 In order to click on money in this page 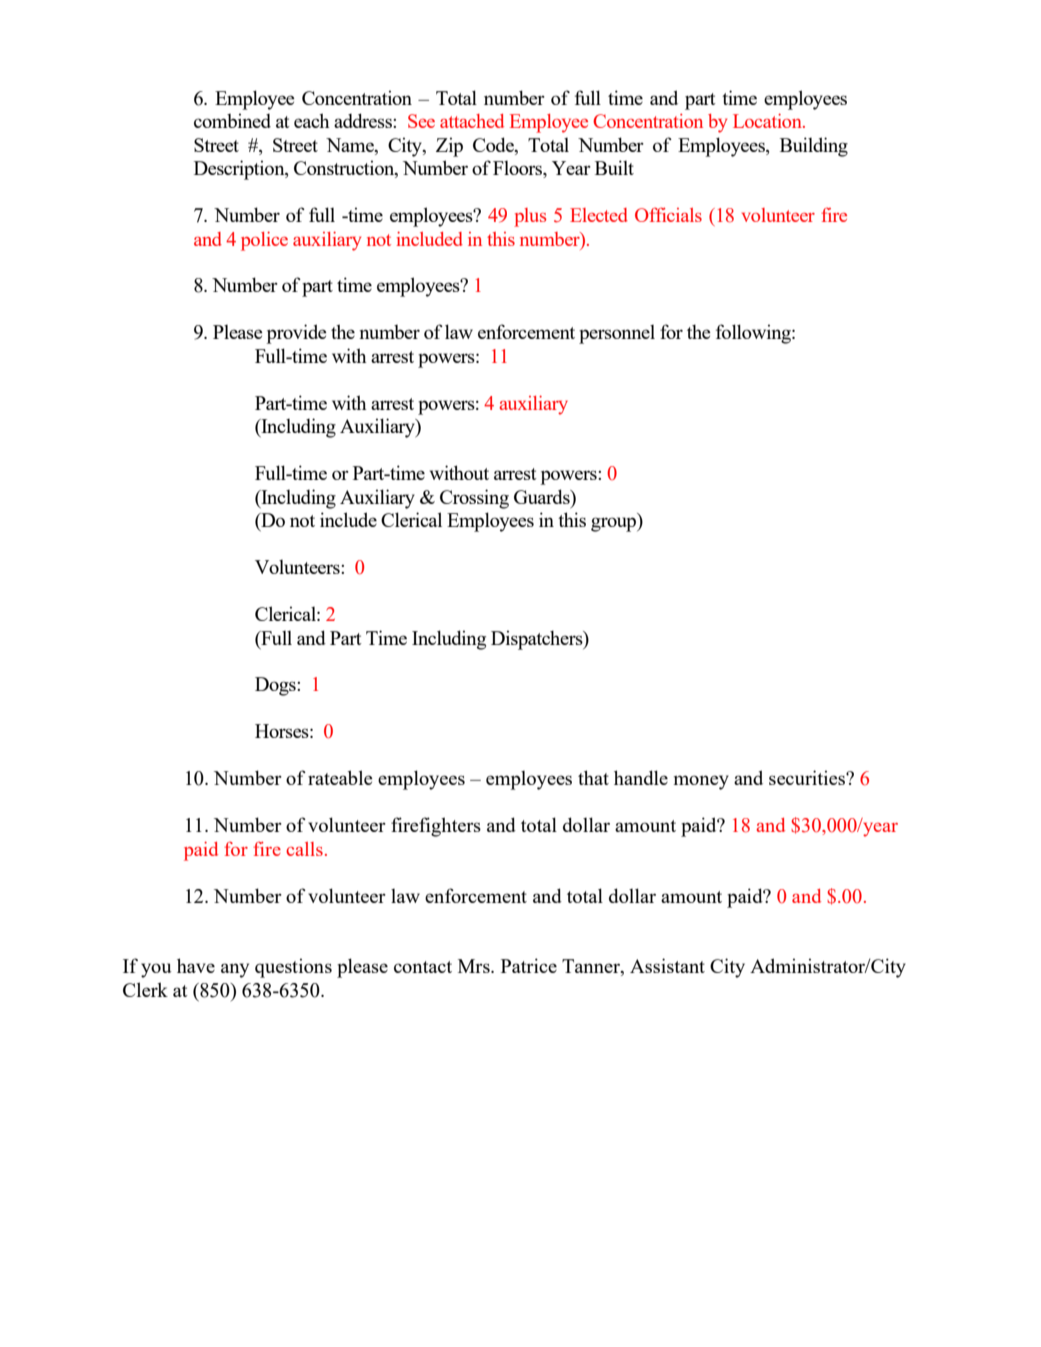, I will do `click(701, 782)`.
